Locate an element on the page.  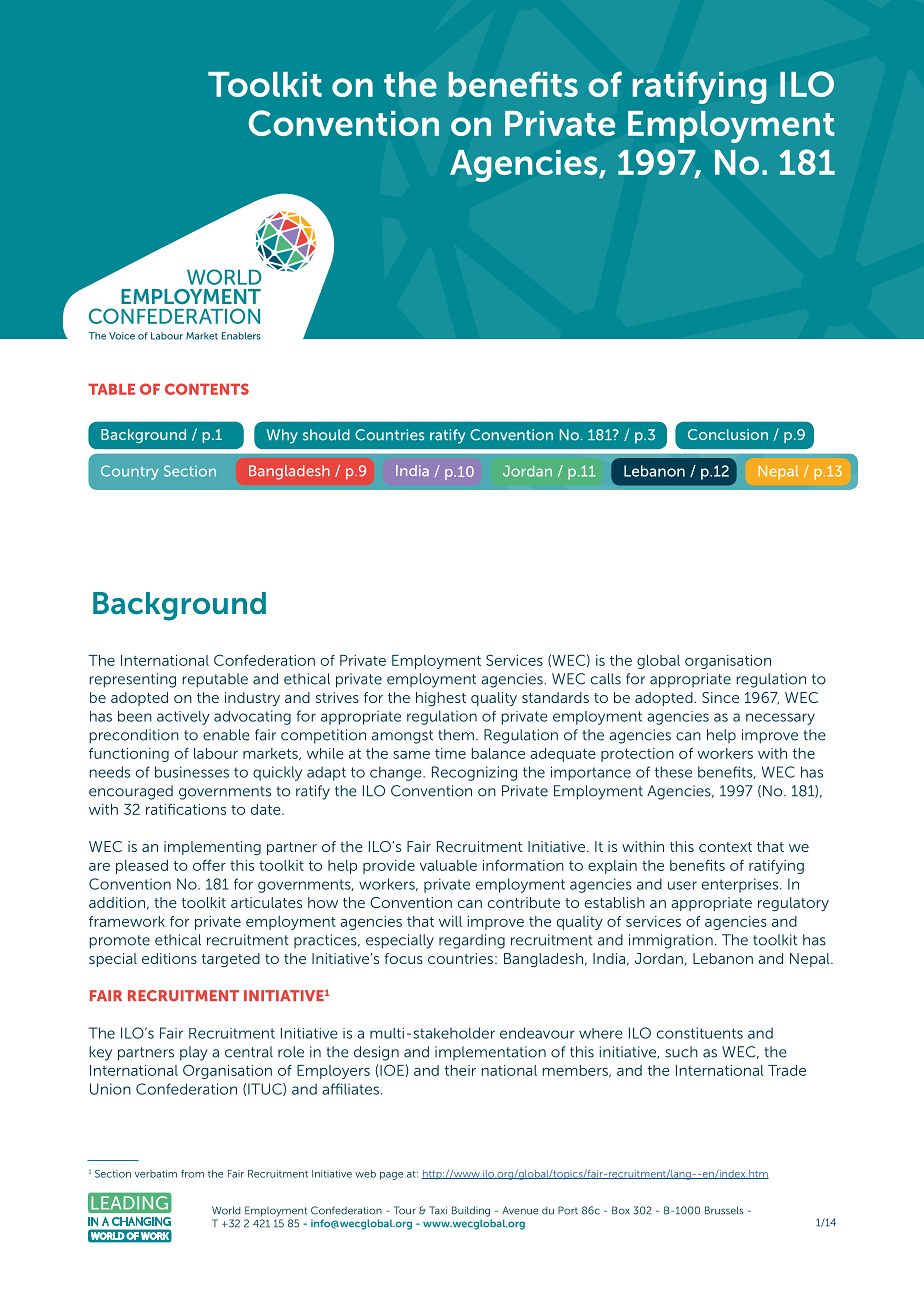
immigration is located at coordinates (671, 941).
